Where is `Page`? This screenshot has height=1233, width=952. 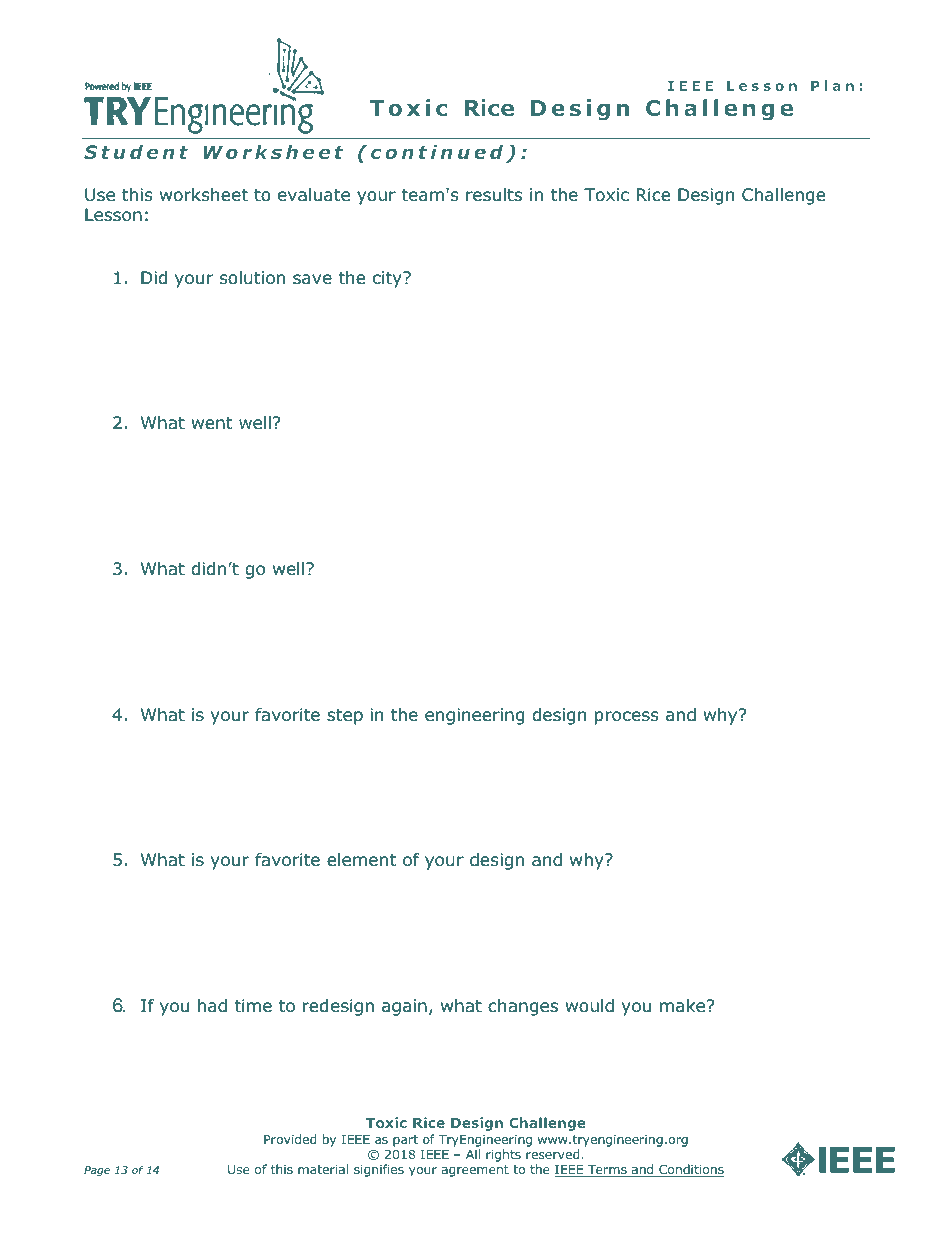 Page is located at coordinates (97, 1171).
